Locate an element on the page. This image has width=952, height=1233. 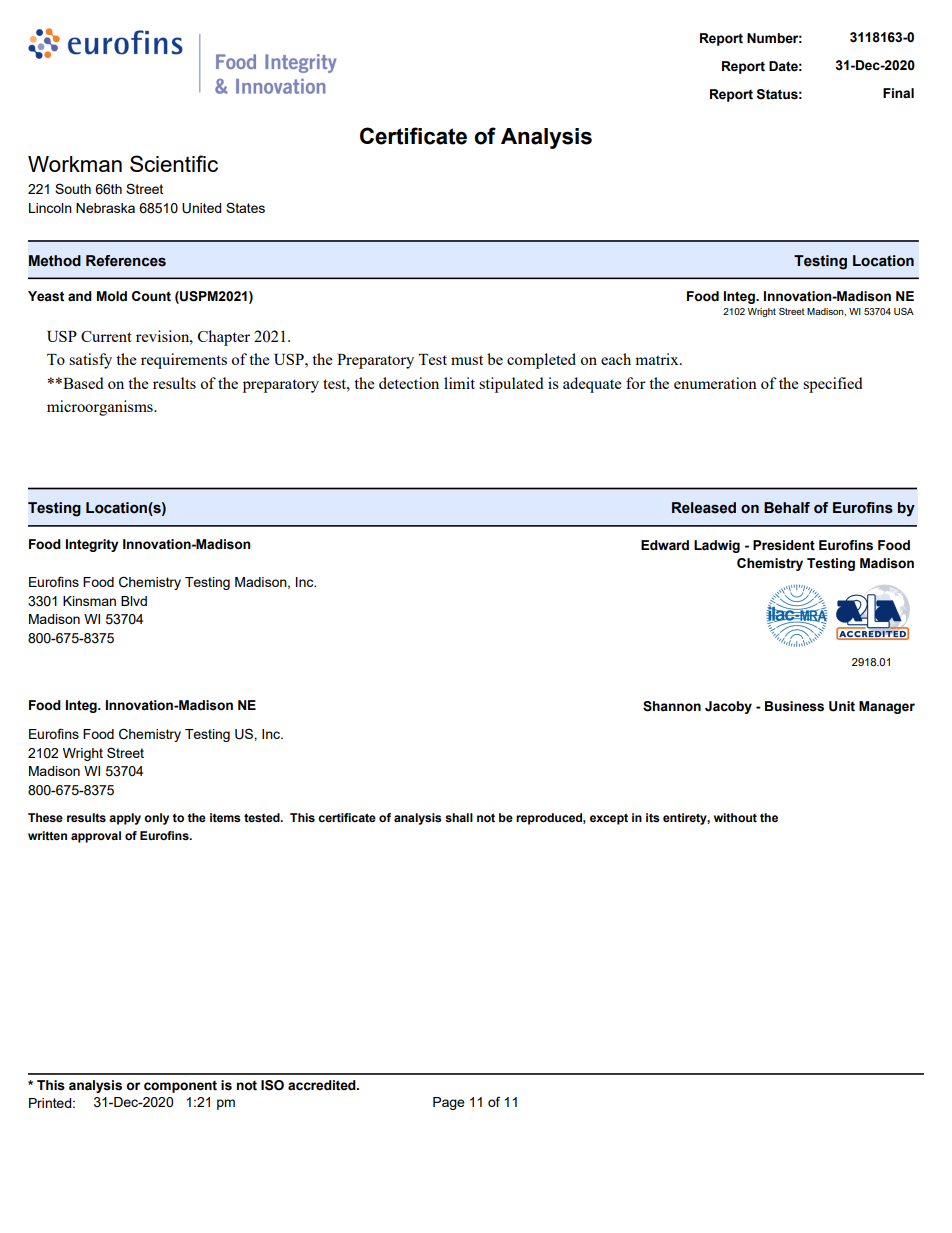
Final is located at coordinates (898, 93).
